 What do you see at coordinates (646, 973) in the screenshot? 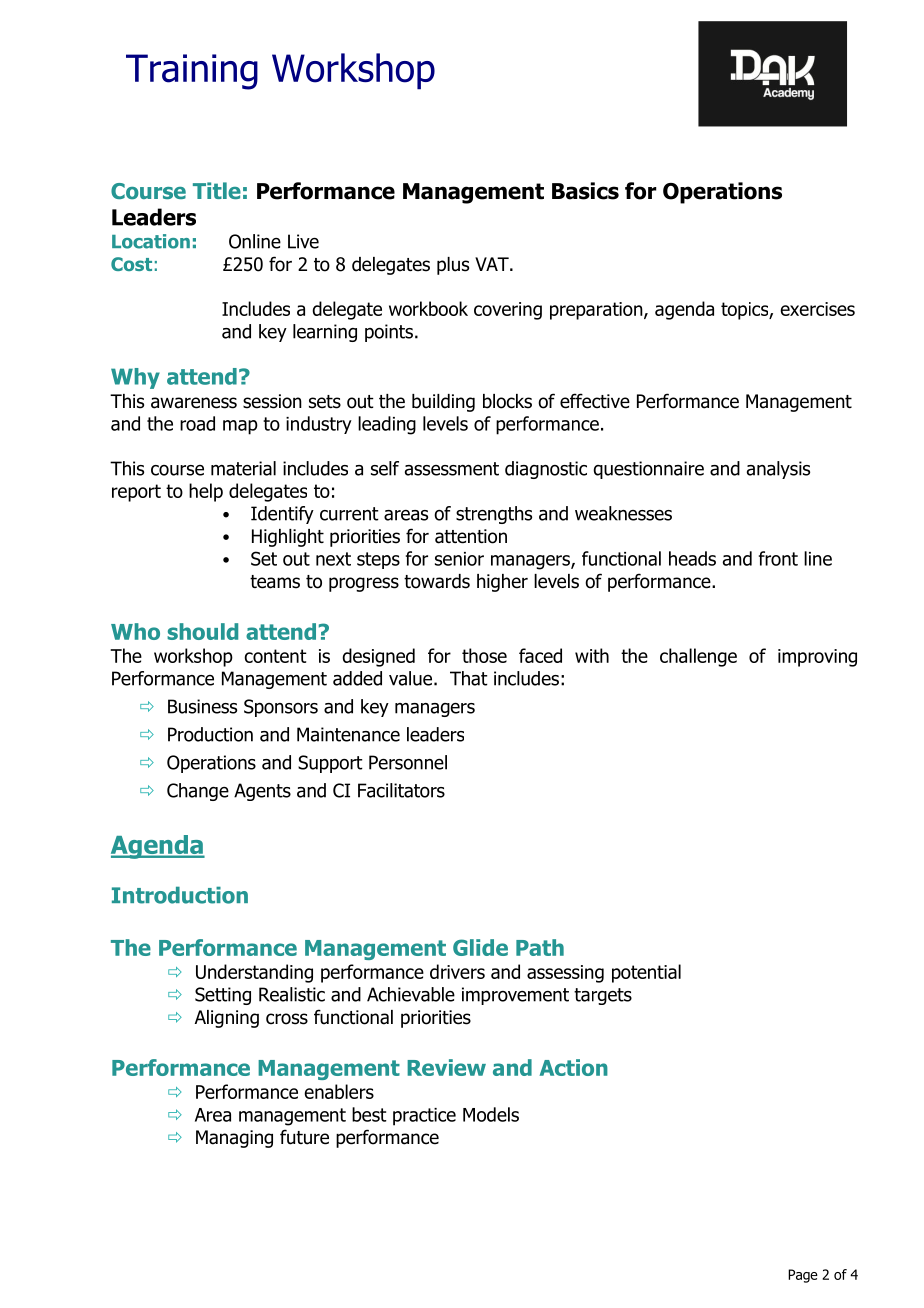
I see `potential` at bounding box center [646, 973].
